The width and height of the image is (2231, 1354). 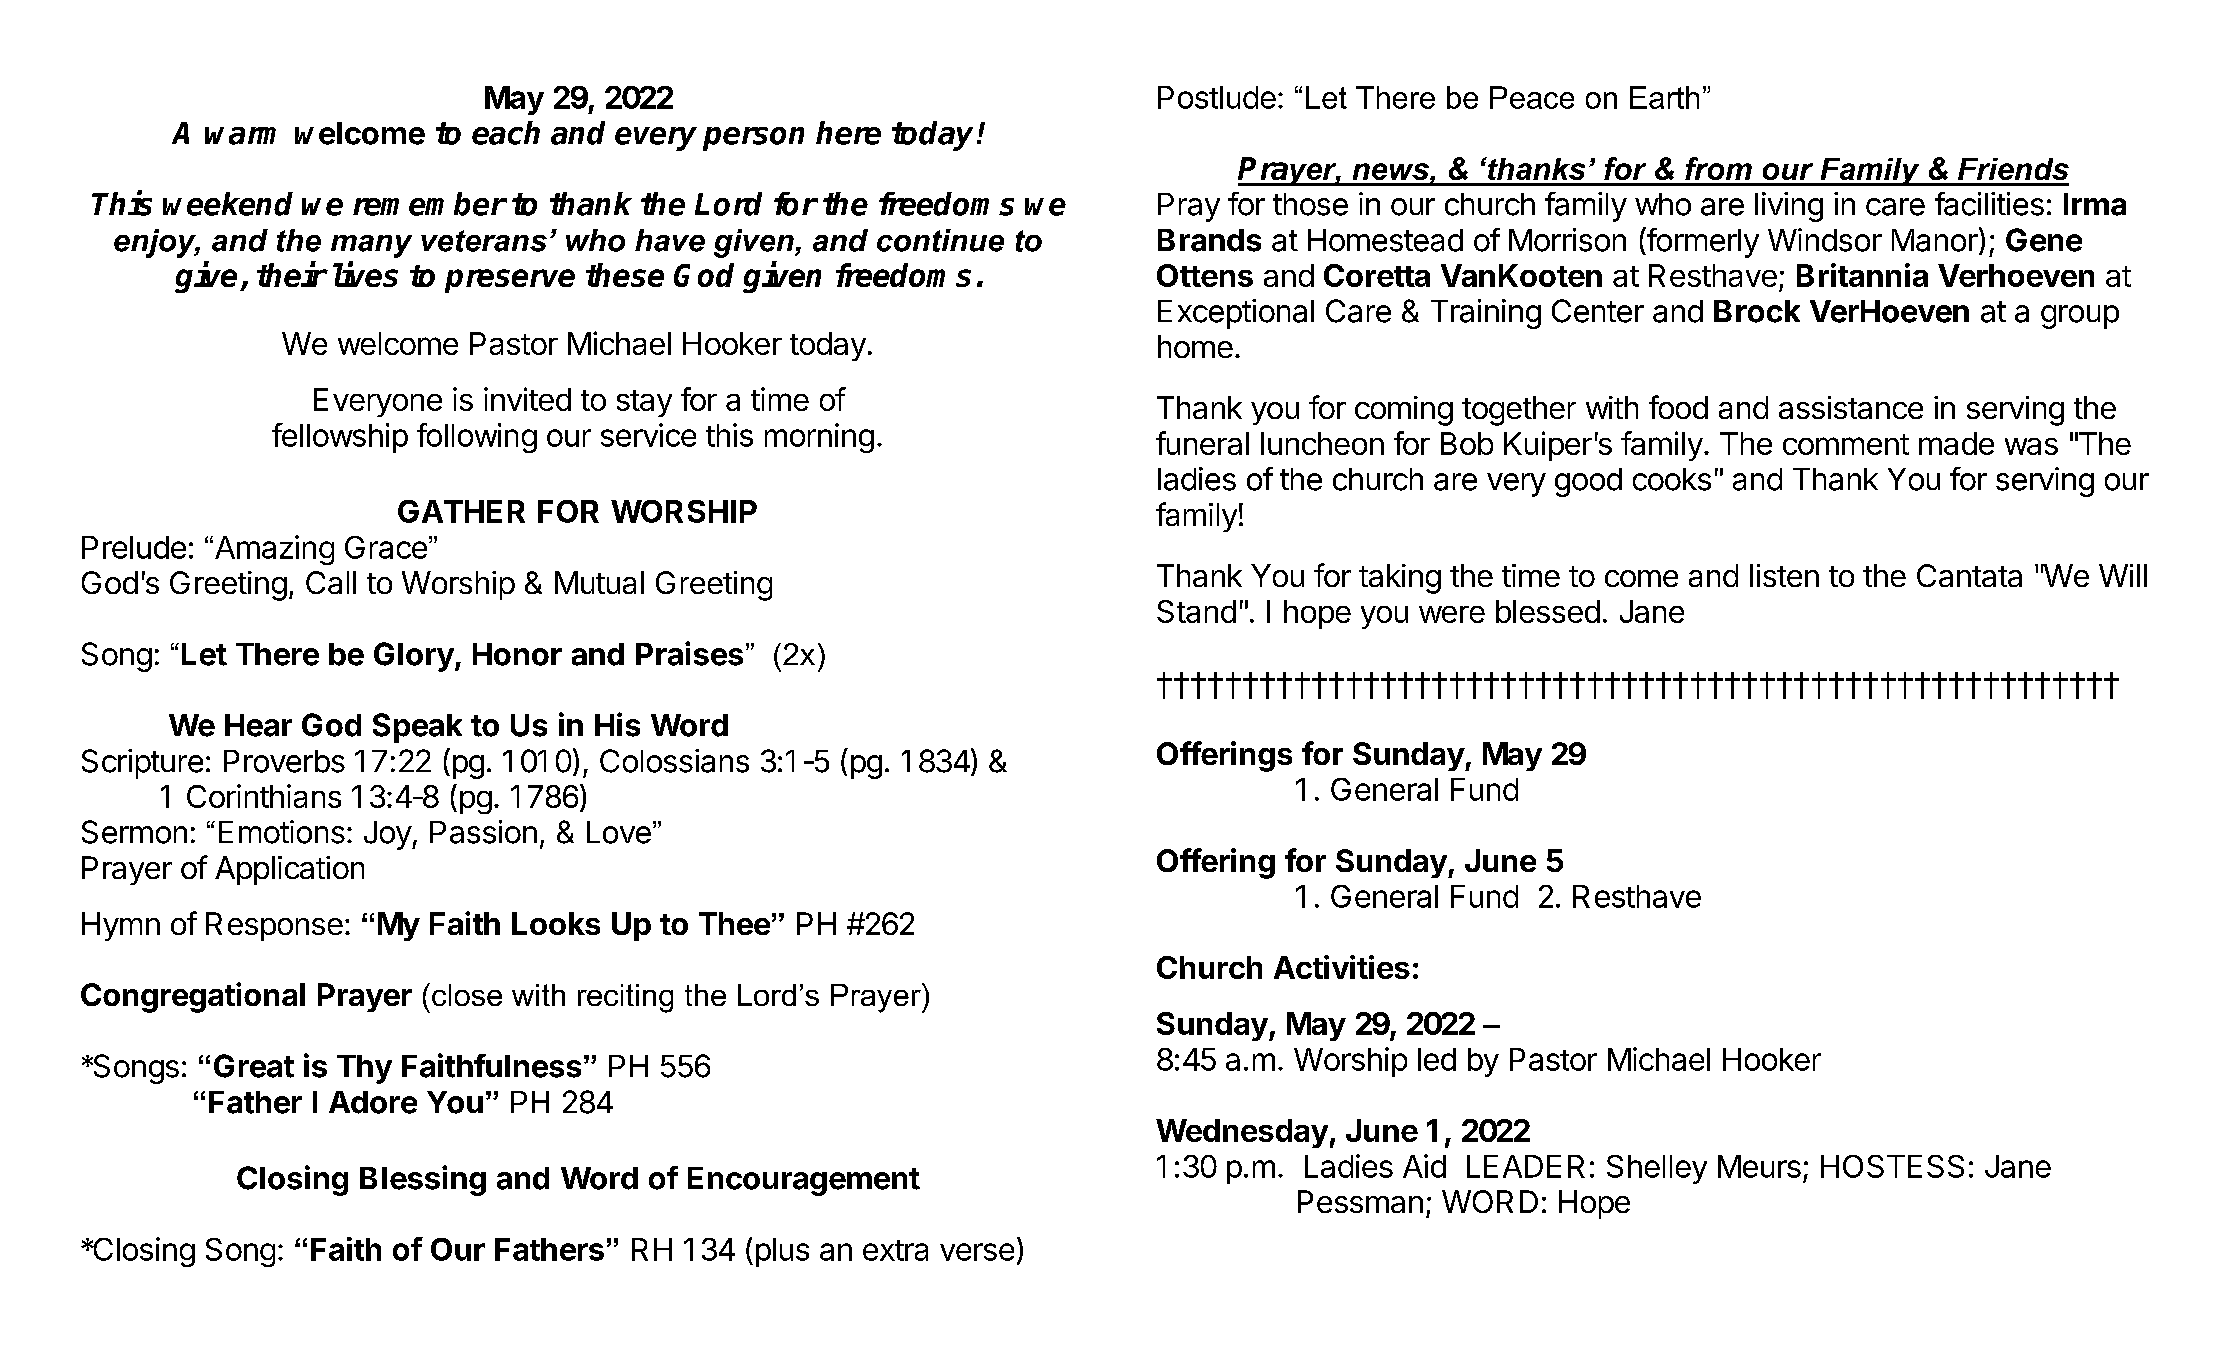 What do you see at coordinates (1784, 575) in the image?
I see `listen` at bounding box center [1784, 575].
